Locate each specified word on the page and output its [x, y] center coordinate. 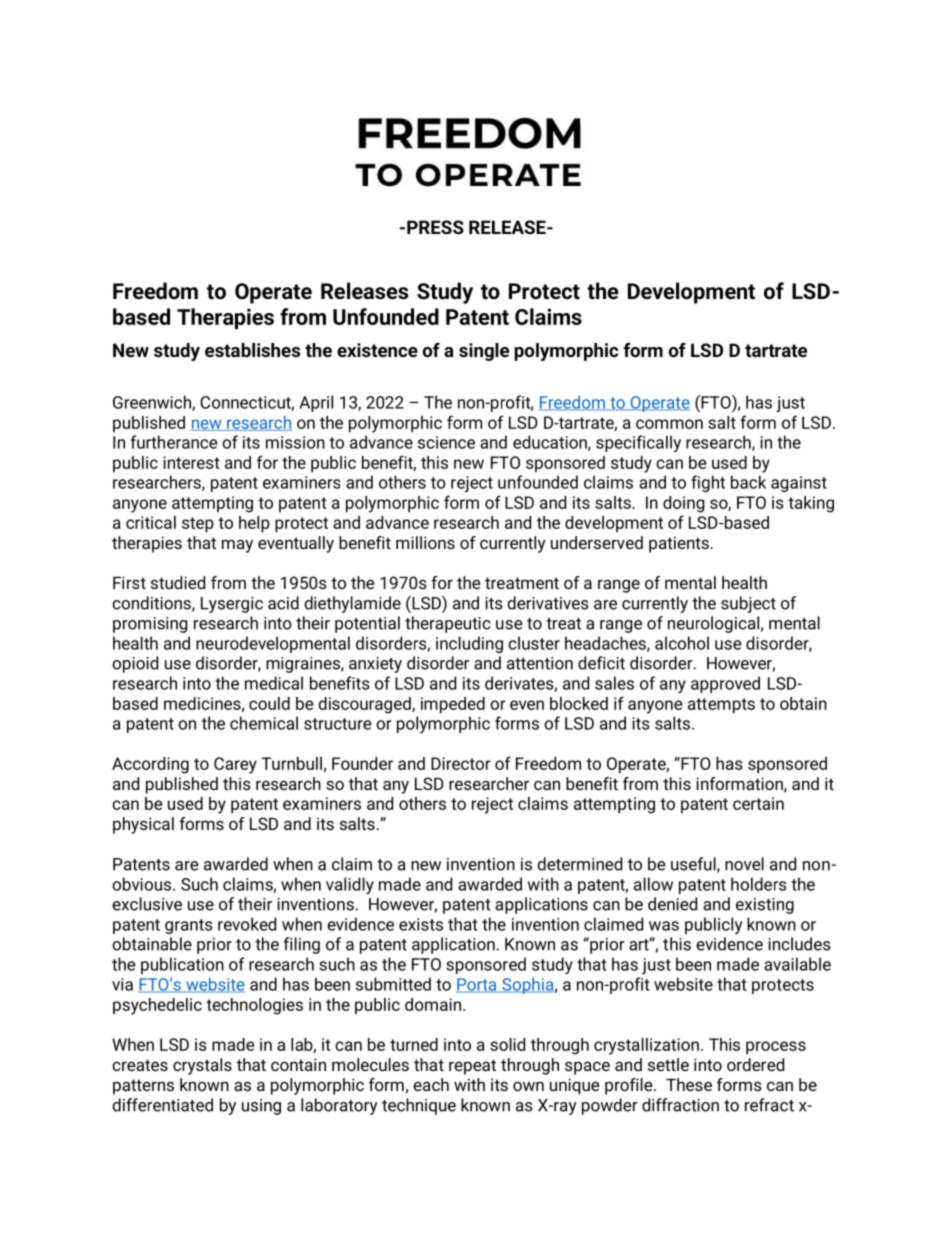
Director [461, 763]
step [198, 525]
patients [679, 544]
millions [425, 542]
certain [758, 803]
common [669, 424]
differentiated [162, 1105]
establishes [252, 350]
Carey [235, 765]
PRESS [435, 227]
